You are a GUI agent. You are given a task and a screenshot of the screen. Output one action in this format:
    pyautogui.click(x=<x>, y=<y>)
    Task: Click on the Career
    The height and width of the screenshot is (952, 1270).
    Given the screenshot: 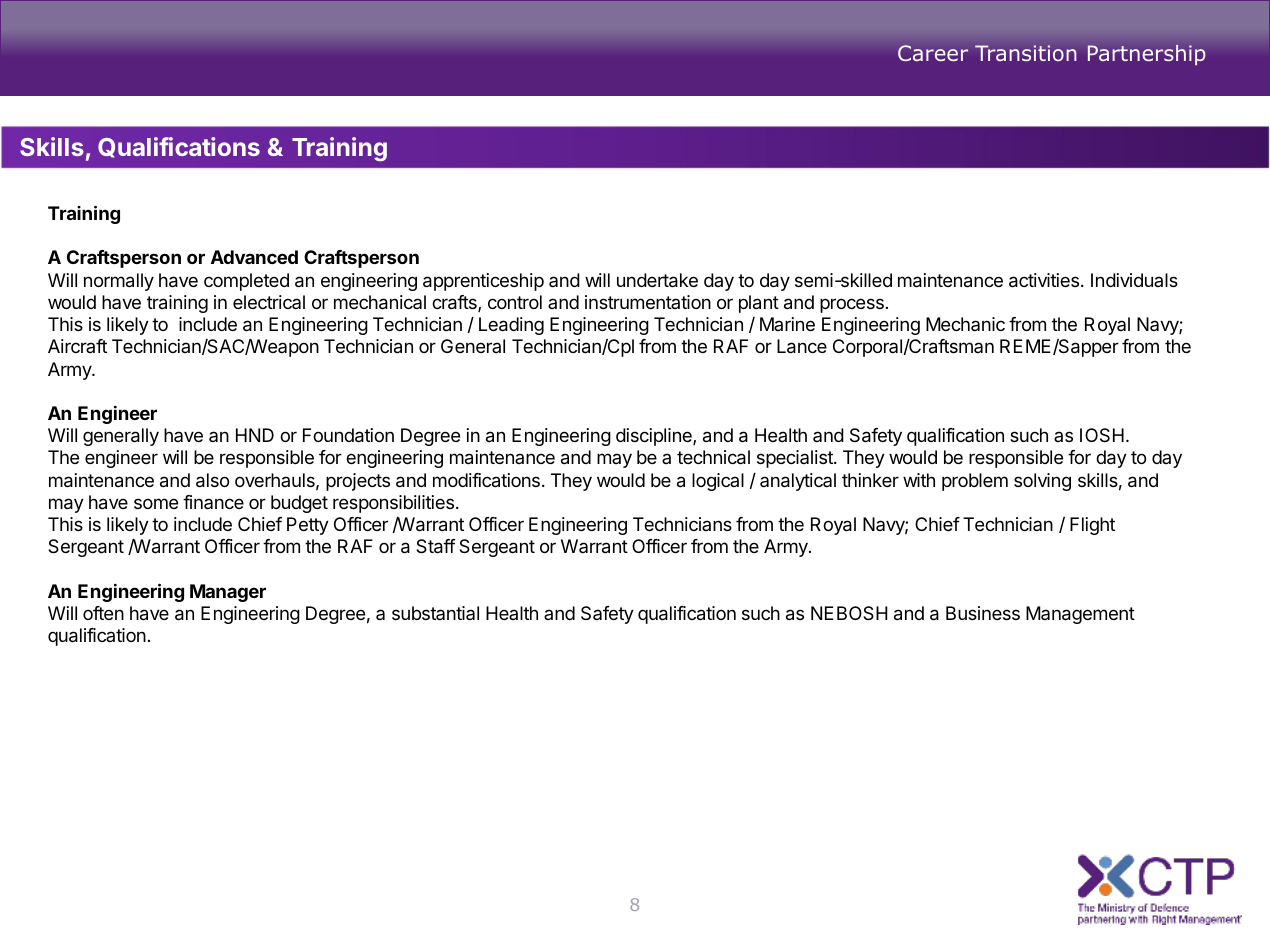 What is the action you would take?
    pyautogui.click(x=933, y=53)
